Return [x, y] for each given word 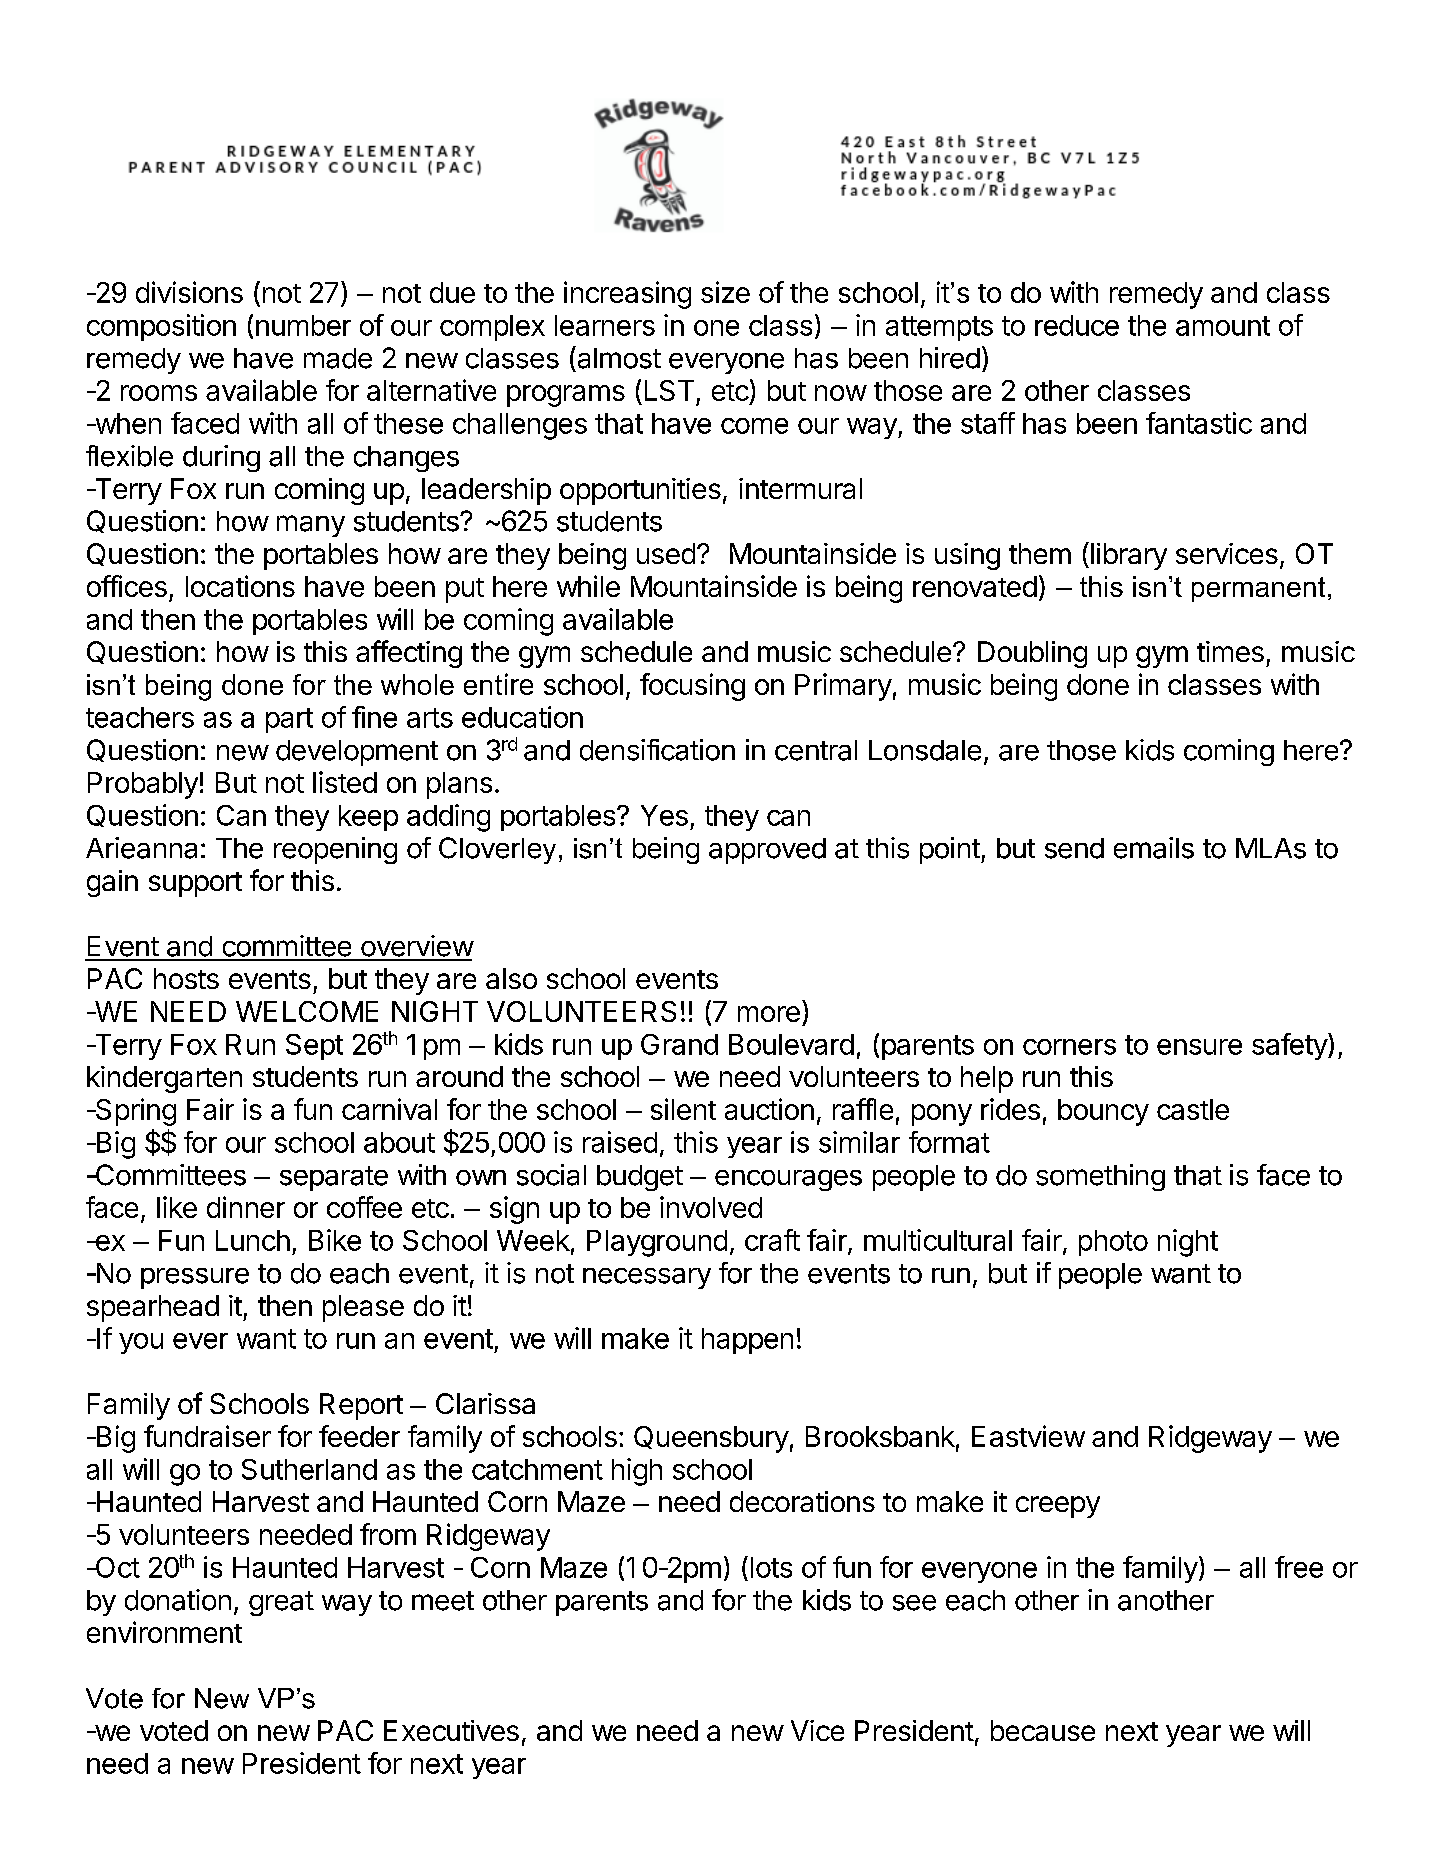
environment [164, 1632]
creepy [1058, 1507]
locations [240, 586]
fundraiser [207, 1436]
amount [1223, 326]
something [1100, 1177]
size [725, 292]
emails [1154, 848]
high [637, 1472]
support [195, 884]
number [303, 325]
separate [334, 1178]
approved [767, 851]
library [1129, 556]
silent [683, 1109]
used [666, 553]
